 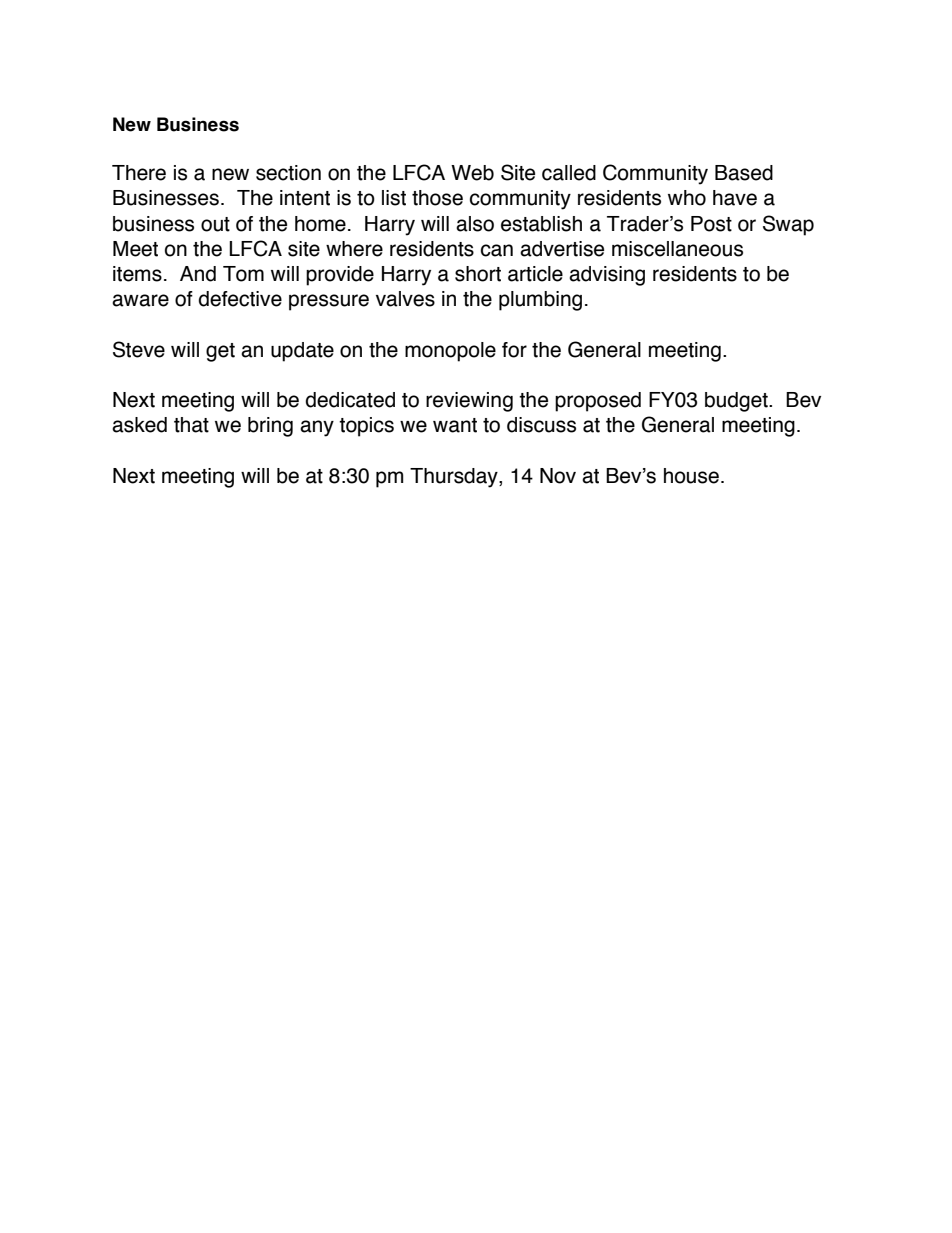 I want to click on Based, so click(x=744, y=173).
